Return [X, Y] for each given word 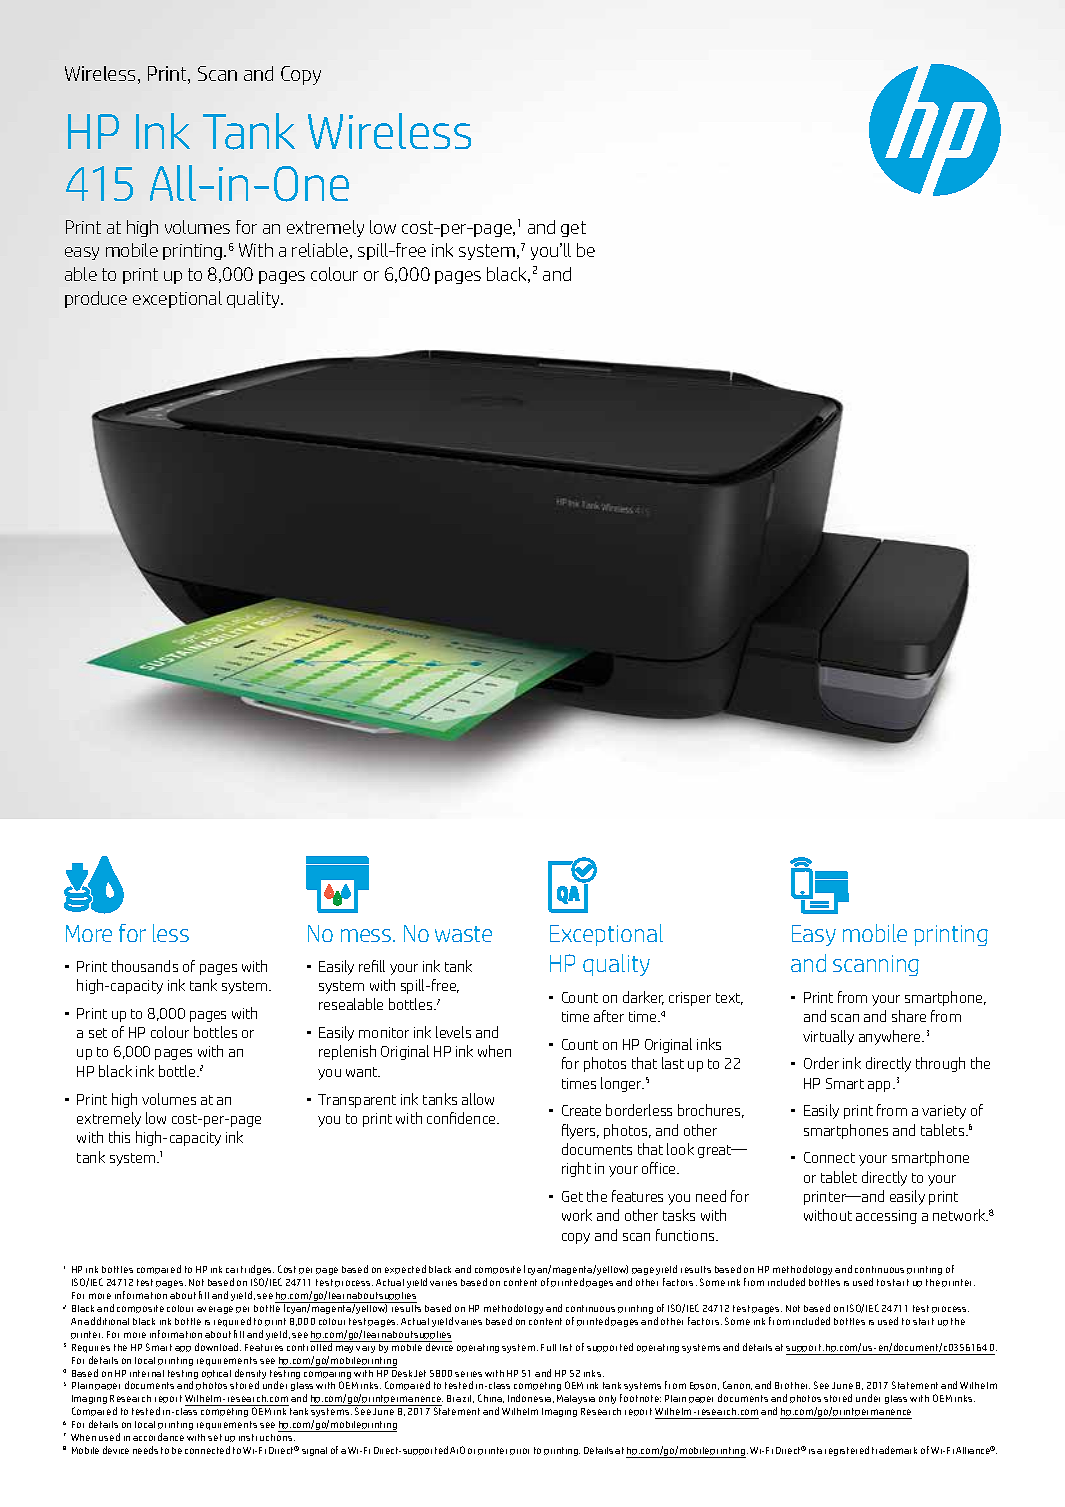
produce [96, 299]
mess [366, 935]
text [729, 999]
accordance [158, 1437]
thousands [145, 966]
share [909, 1016]
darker [643, 998]
